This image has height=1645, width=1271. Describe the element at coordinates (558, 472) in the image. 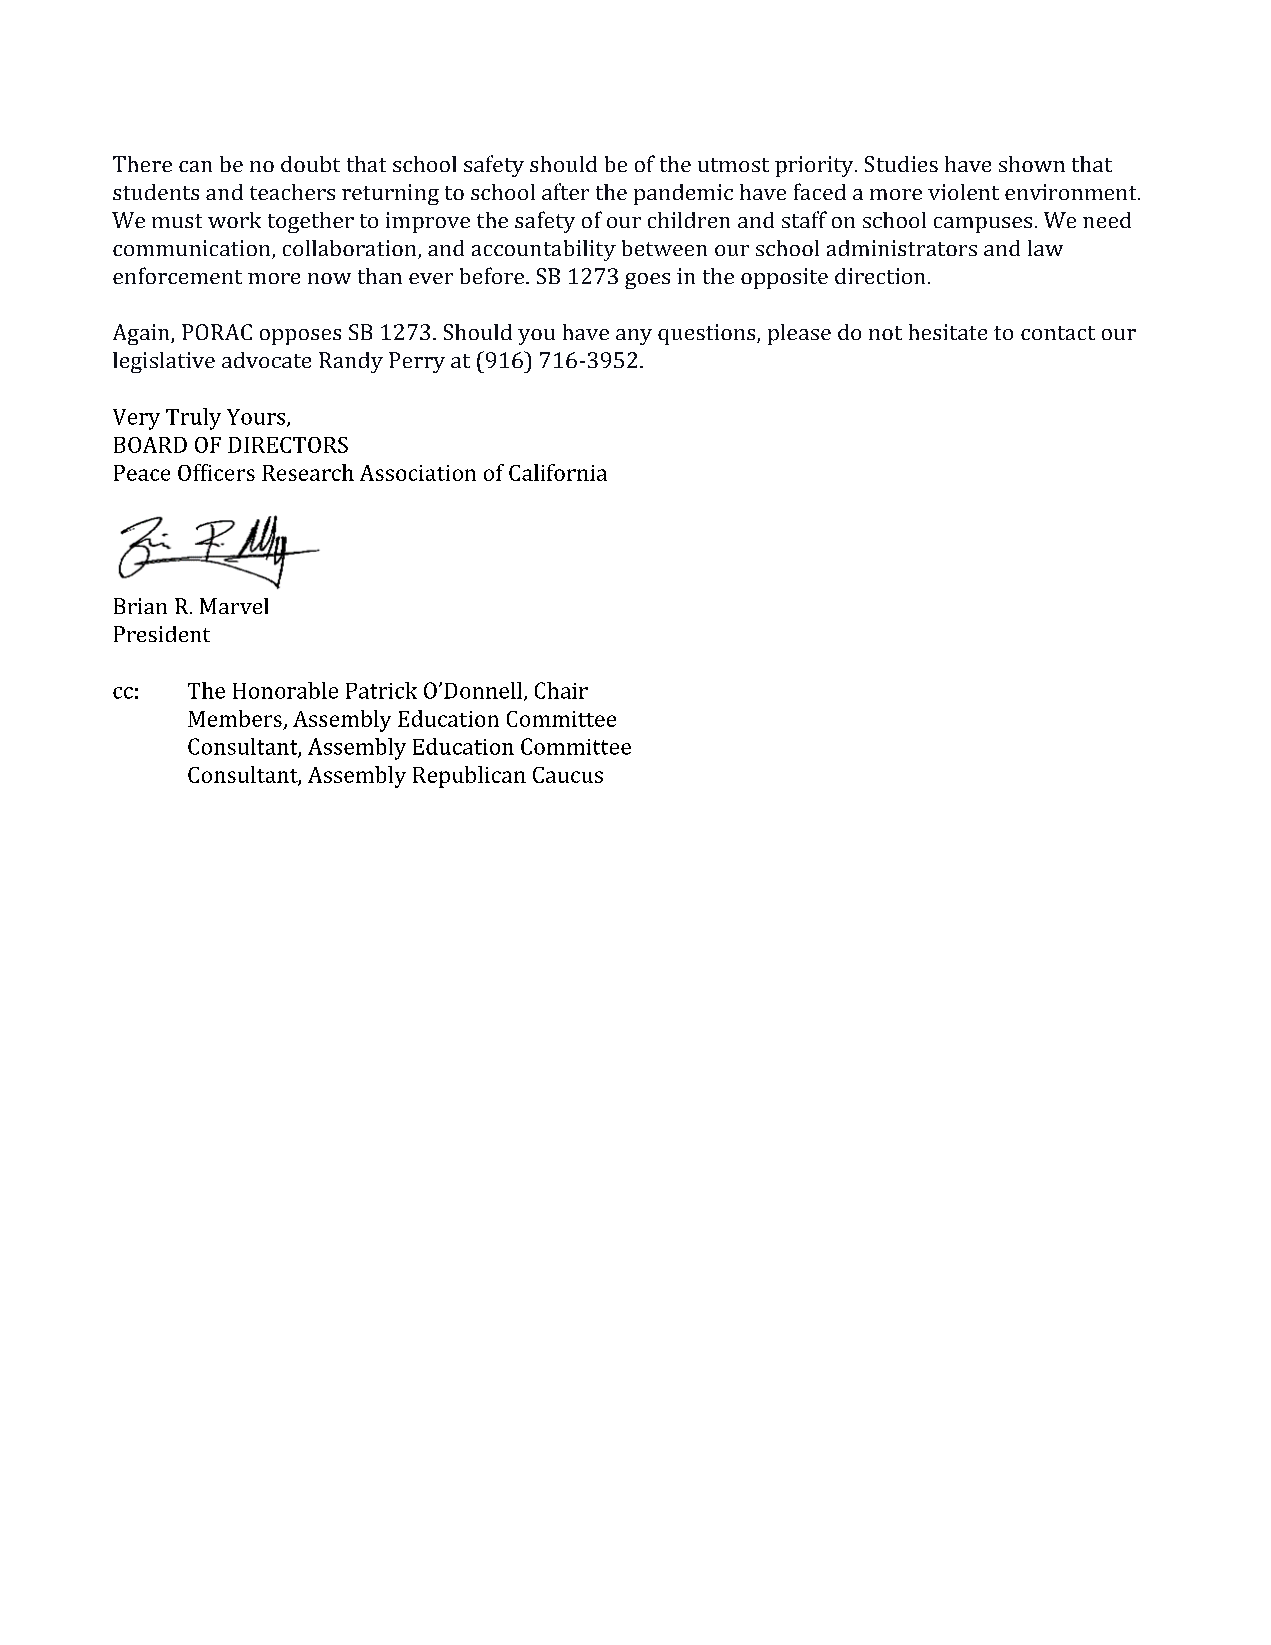

I see `California` at that location.
